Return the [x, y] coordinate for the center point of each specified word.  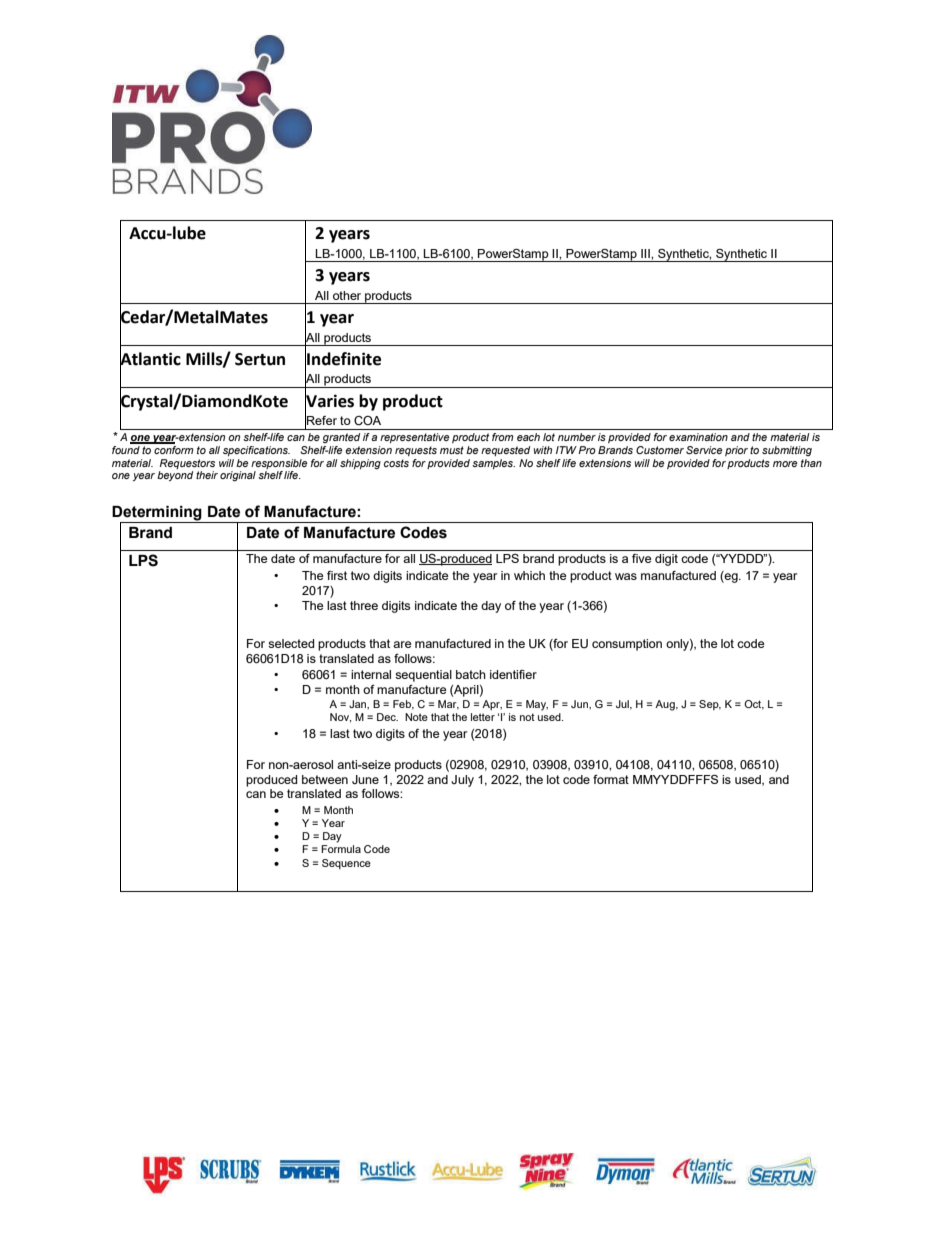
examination [698, 437]
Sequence [346, 864]
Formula [341, 849]
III [646, 253]
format [611, 779]
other [347, 295]
